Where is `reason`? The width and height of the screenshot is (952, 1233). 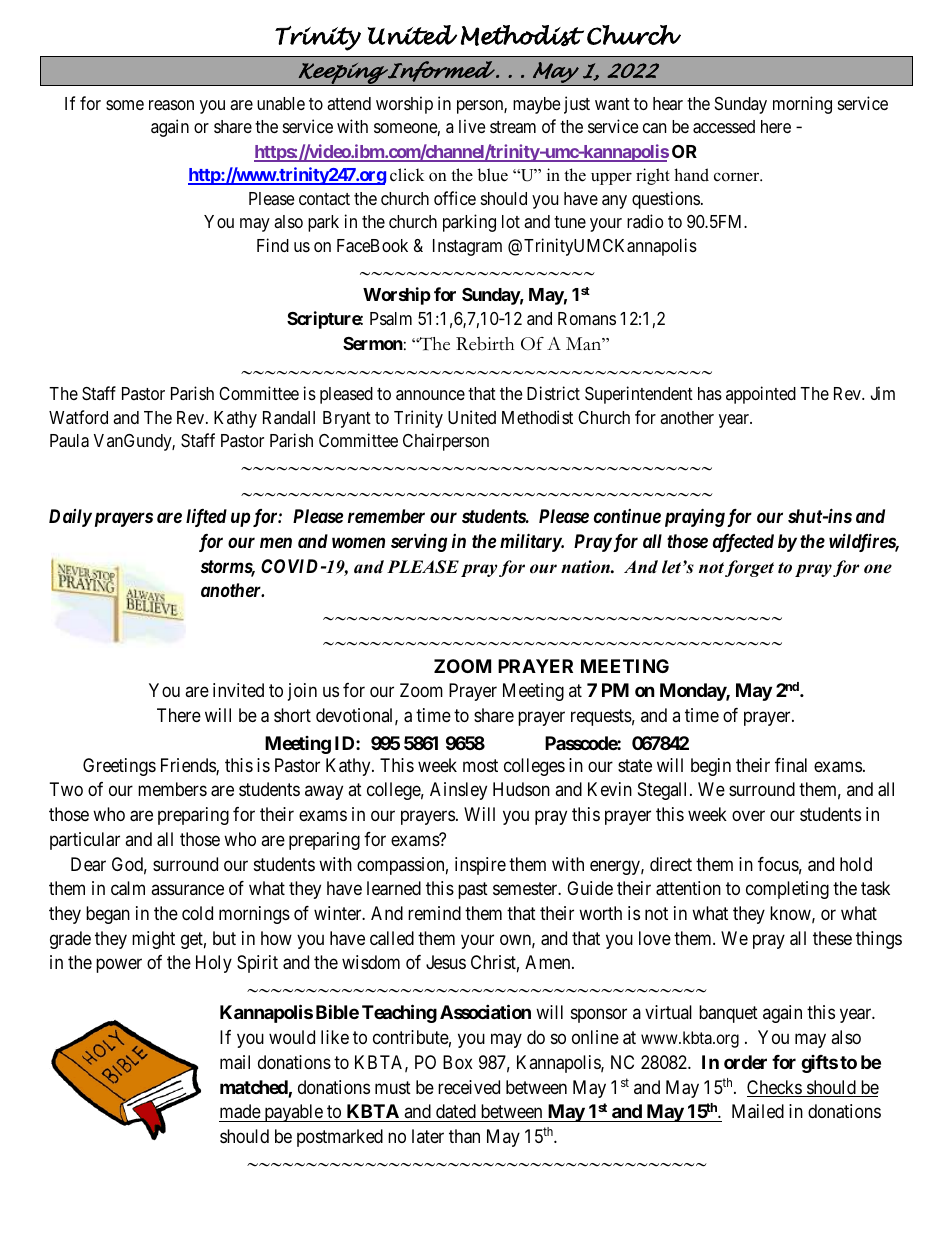 reason is located at coordinates (171, 105).
